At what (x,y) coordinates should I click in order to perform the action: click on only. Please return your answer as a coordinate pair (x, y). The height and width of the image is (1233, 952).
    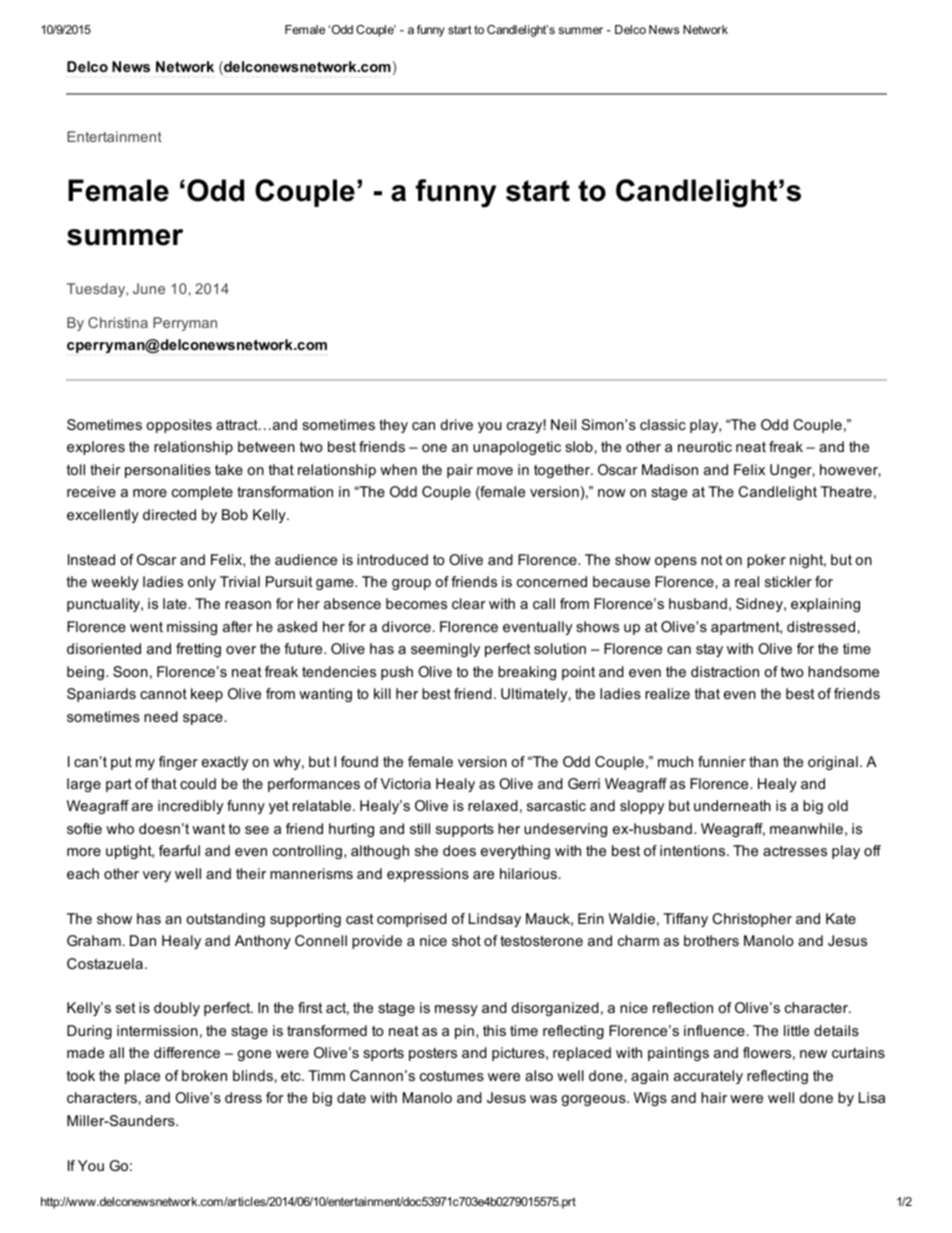
    Looking at the image, I should click on (202, 583).
